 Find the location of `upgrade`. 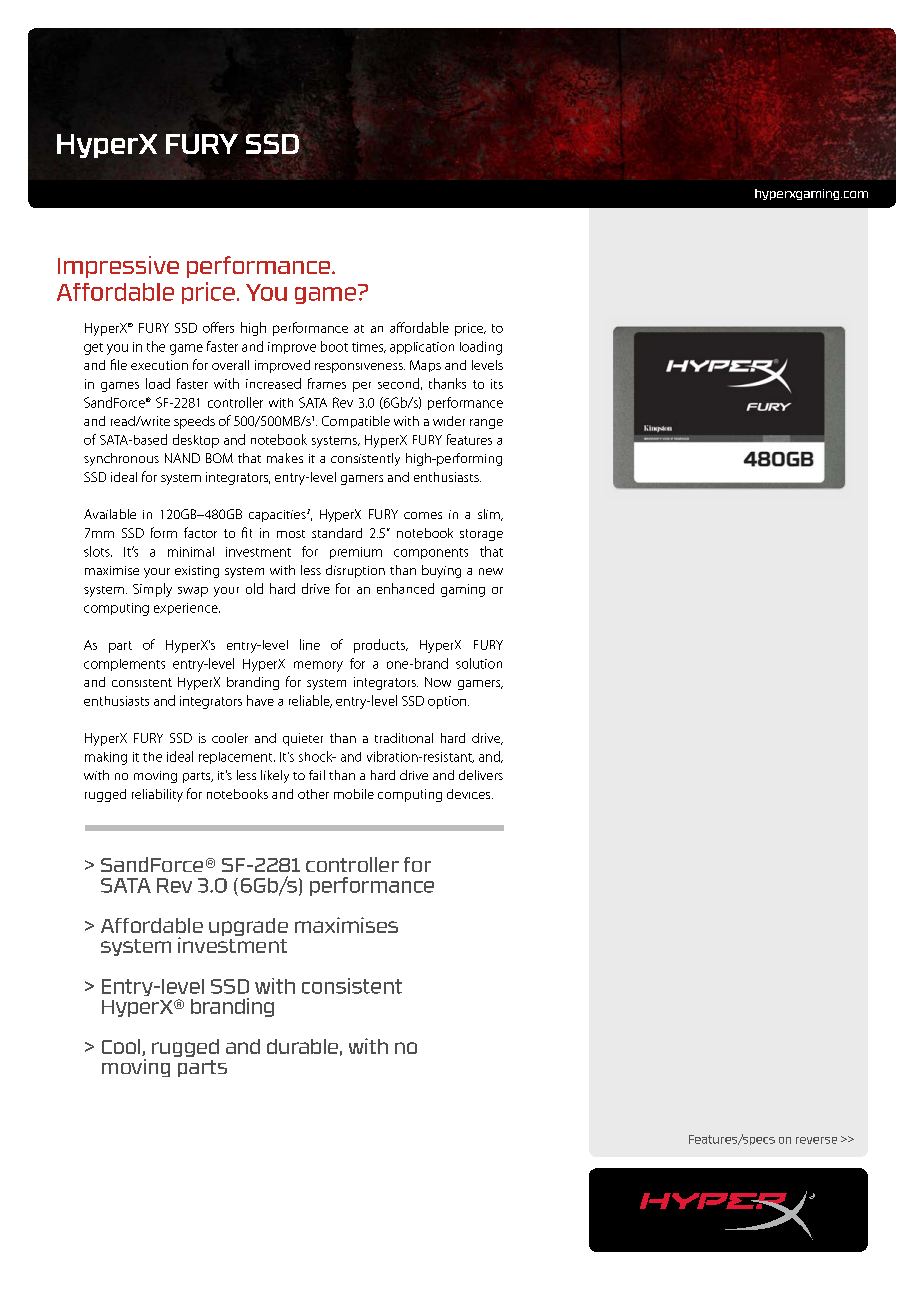

upgrade is located at coordinates (248, 927).
